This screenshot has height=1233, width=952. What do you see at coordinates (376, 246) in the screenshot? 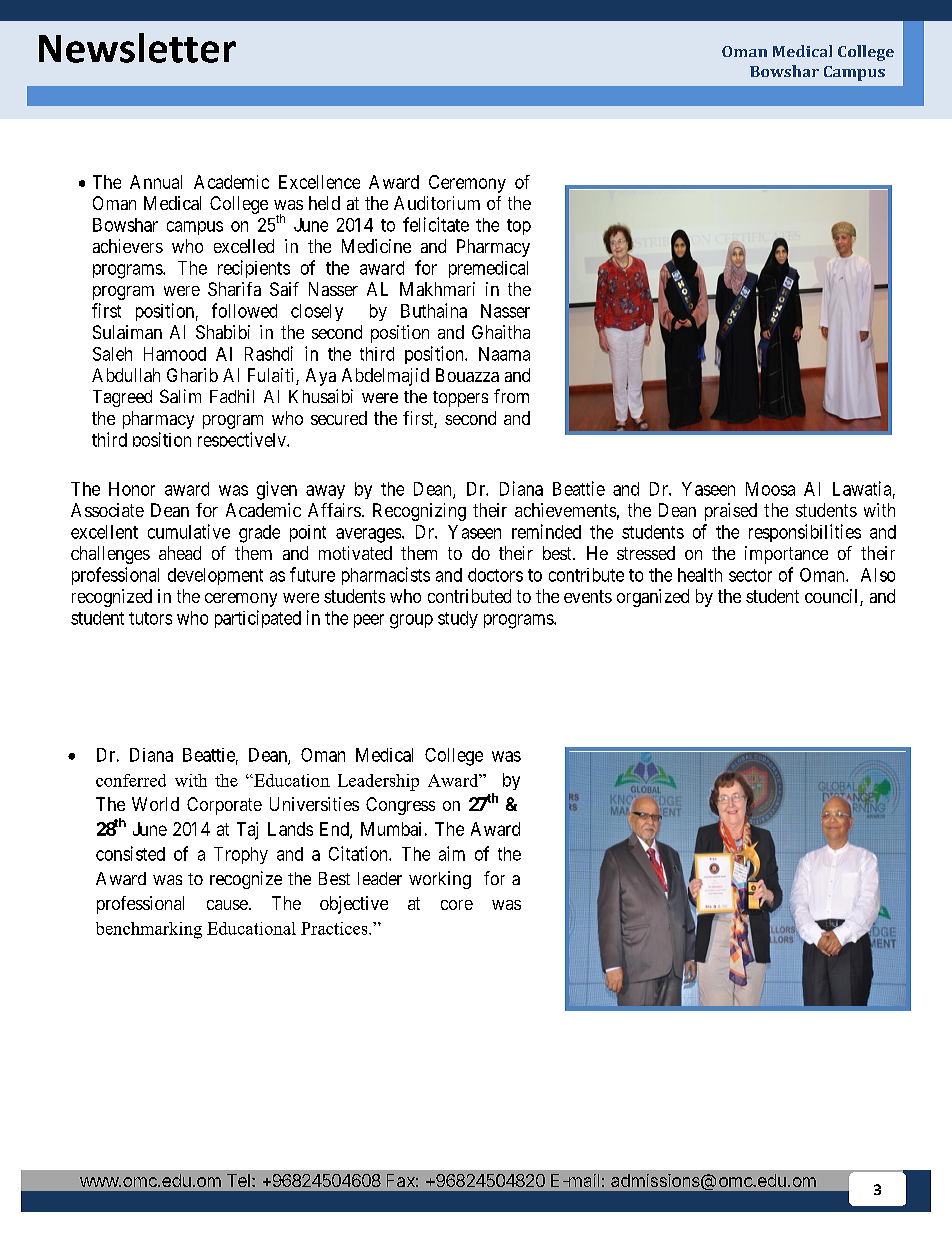
I see `Medicine` at bounding box center [376, 246].
